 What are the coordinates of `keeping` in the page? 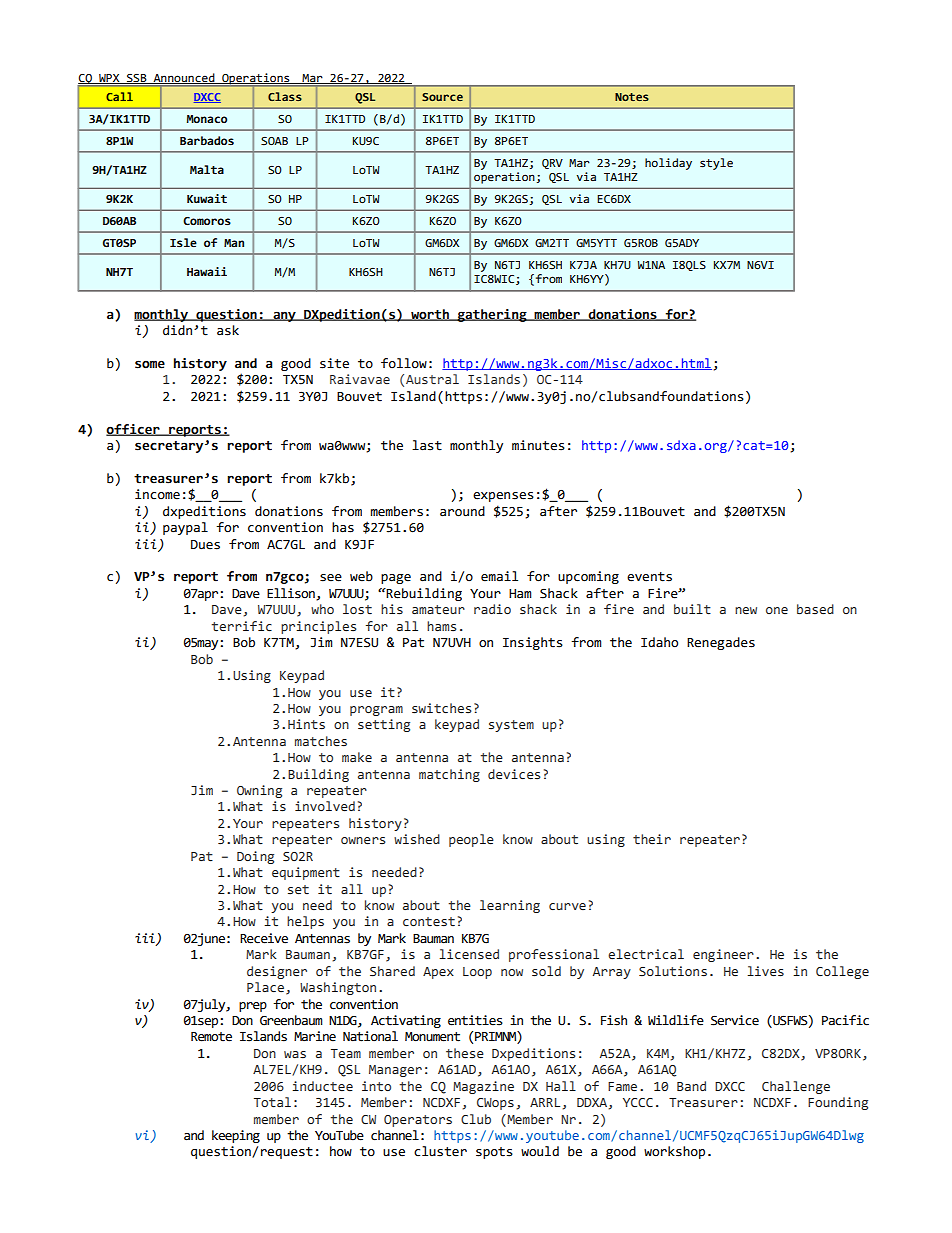 It's located at (236, 1136).
